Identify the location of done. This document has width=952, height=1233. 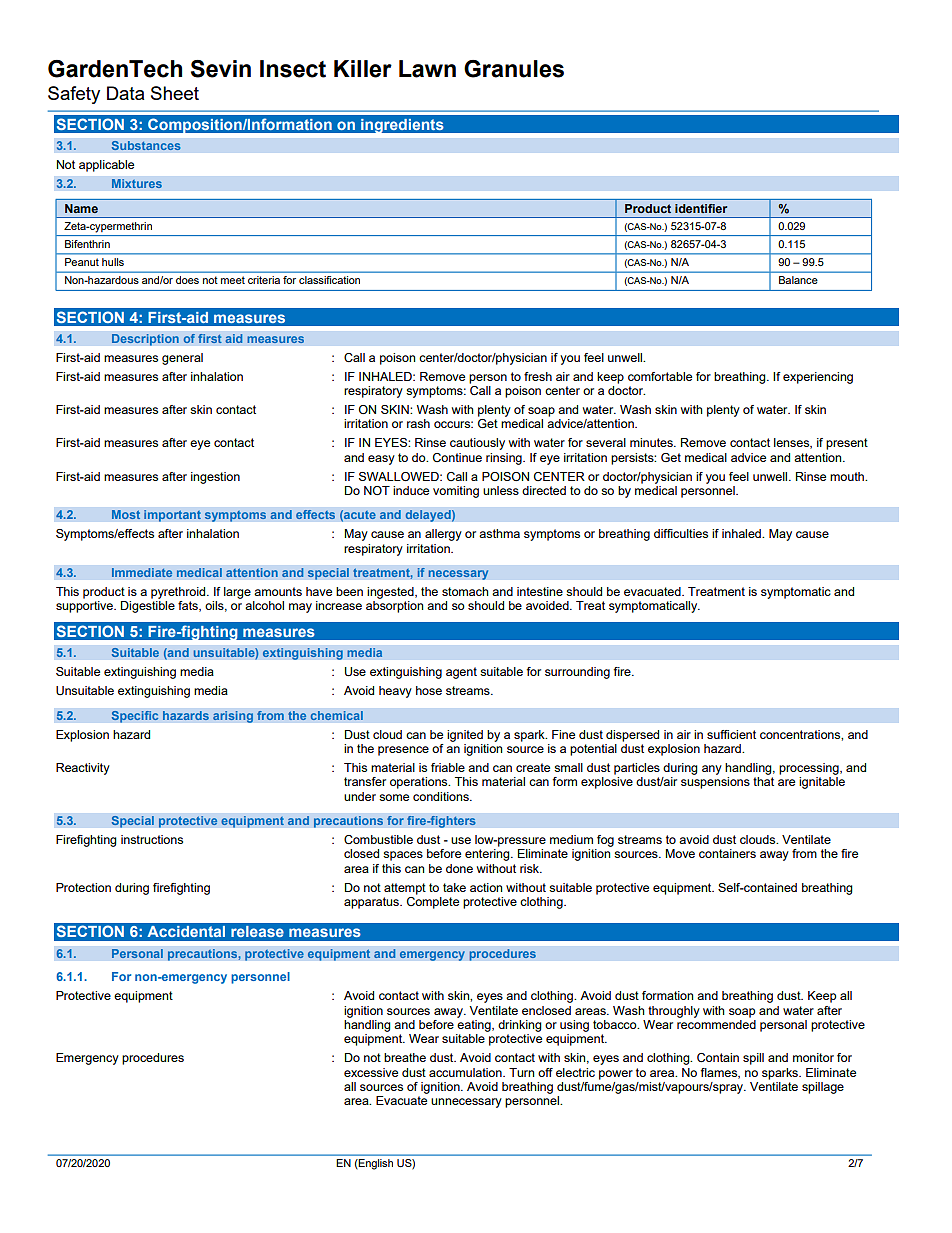
(459, 868).
